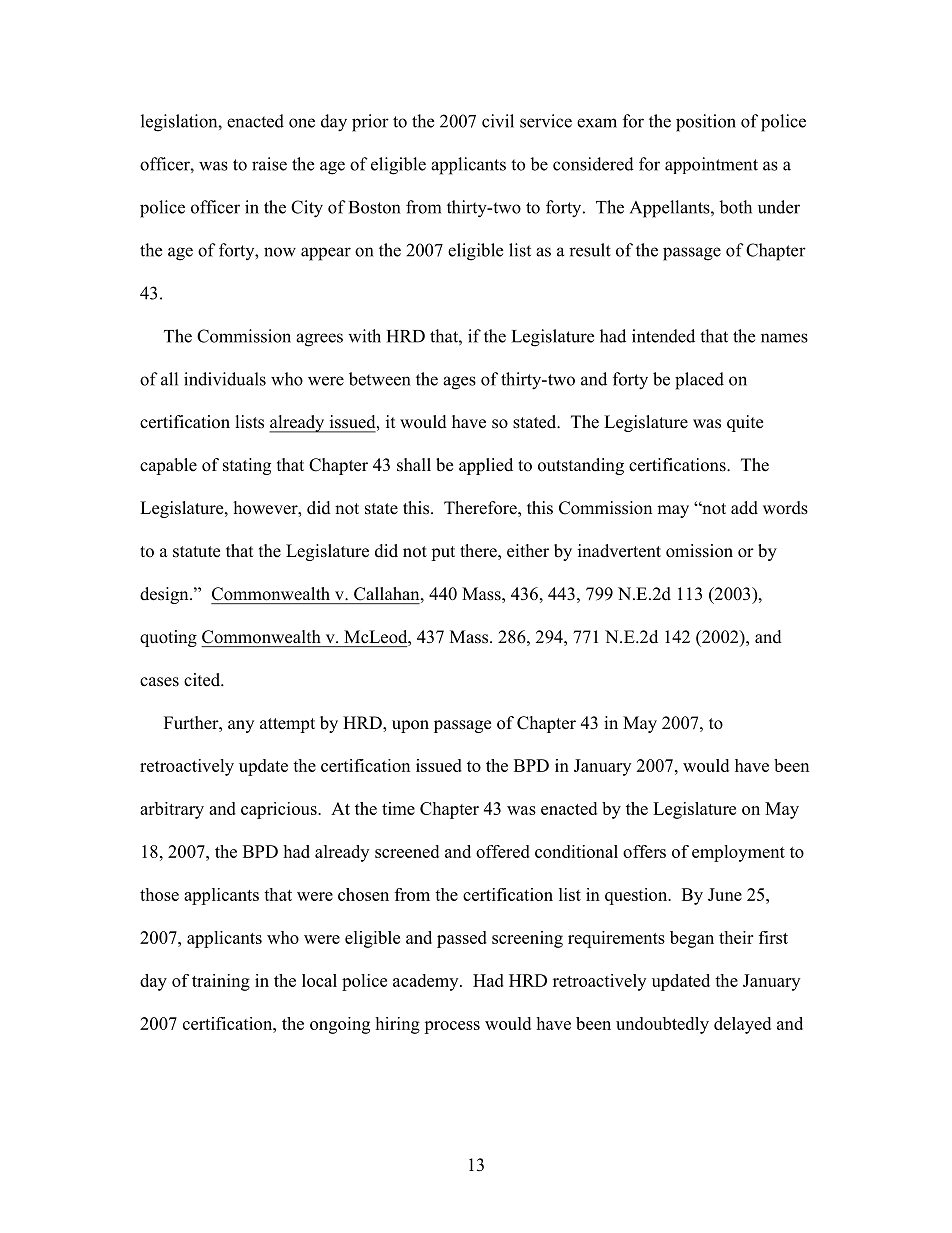 The image size is (952, 1233). Describe the element at coordinates (247, 466) in the screenshot. I see `stating` at that location.
